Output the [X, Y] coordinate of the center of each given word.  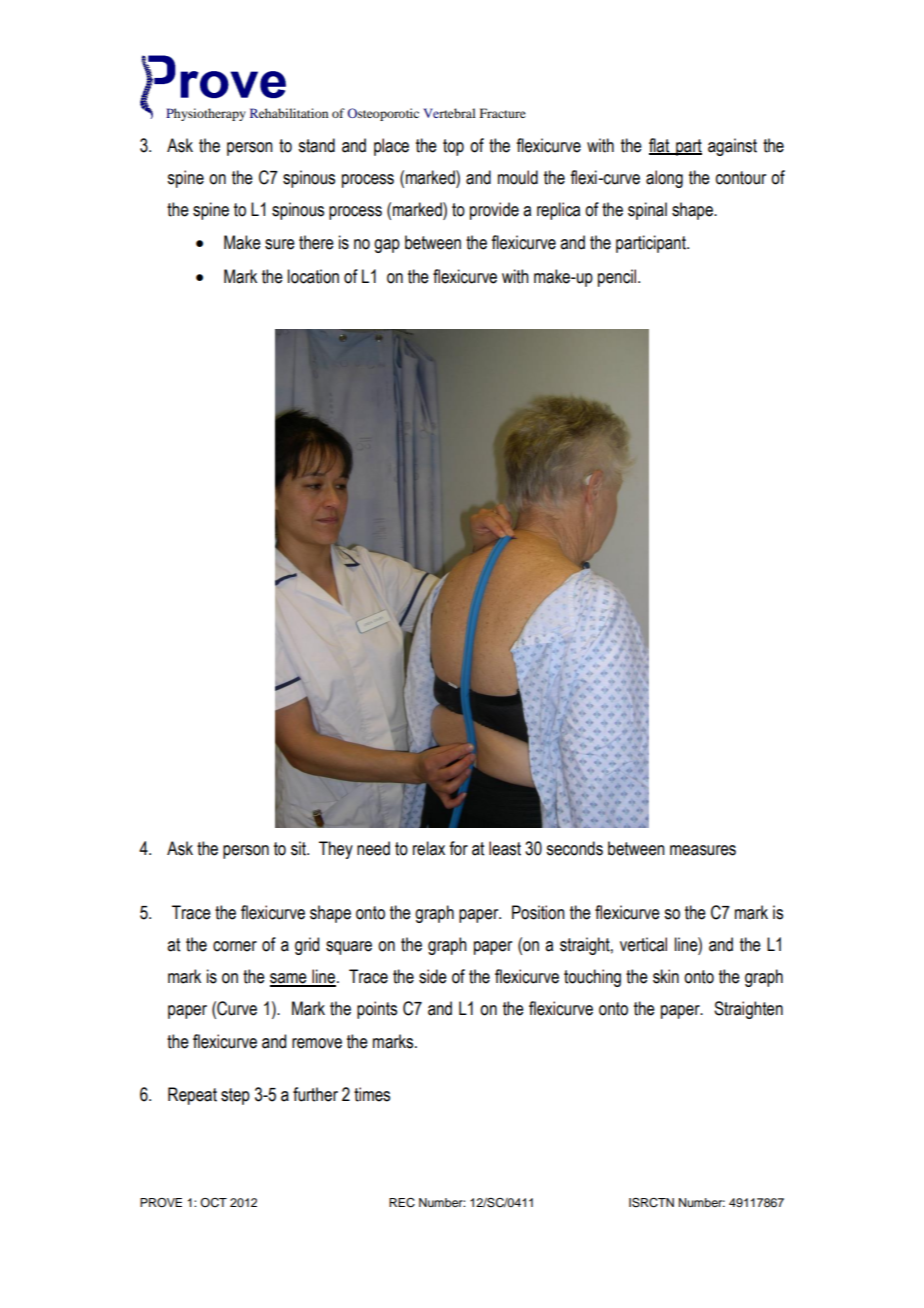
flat [660, 146]
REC [402, 1203]
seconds [574, 848]
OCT [213, 1203]
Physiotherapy [206, 114]
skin [666, 976]
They [336, 850]
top [453, 147]
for [458, 848]
